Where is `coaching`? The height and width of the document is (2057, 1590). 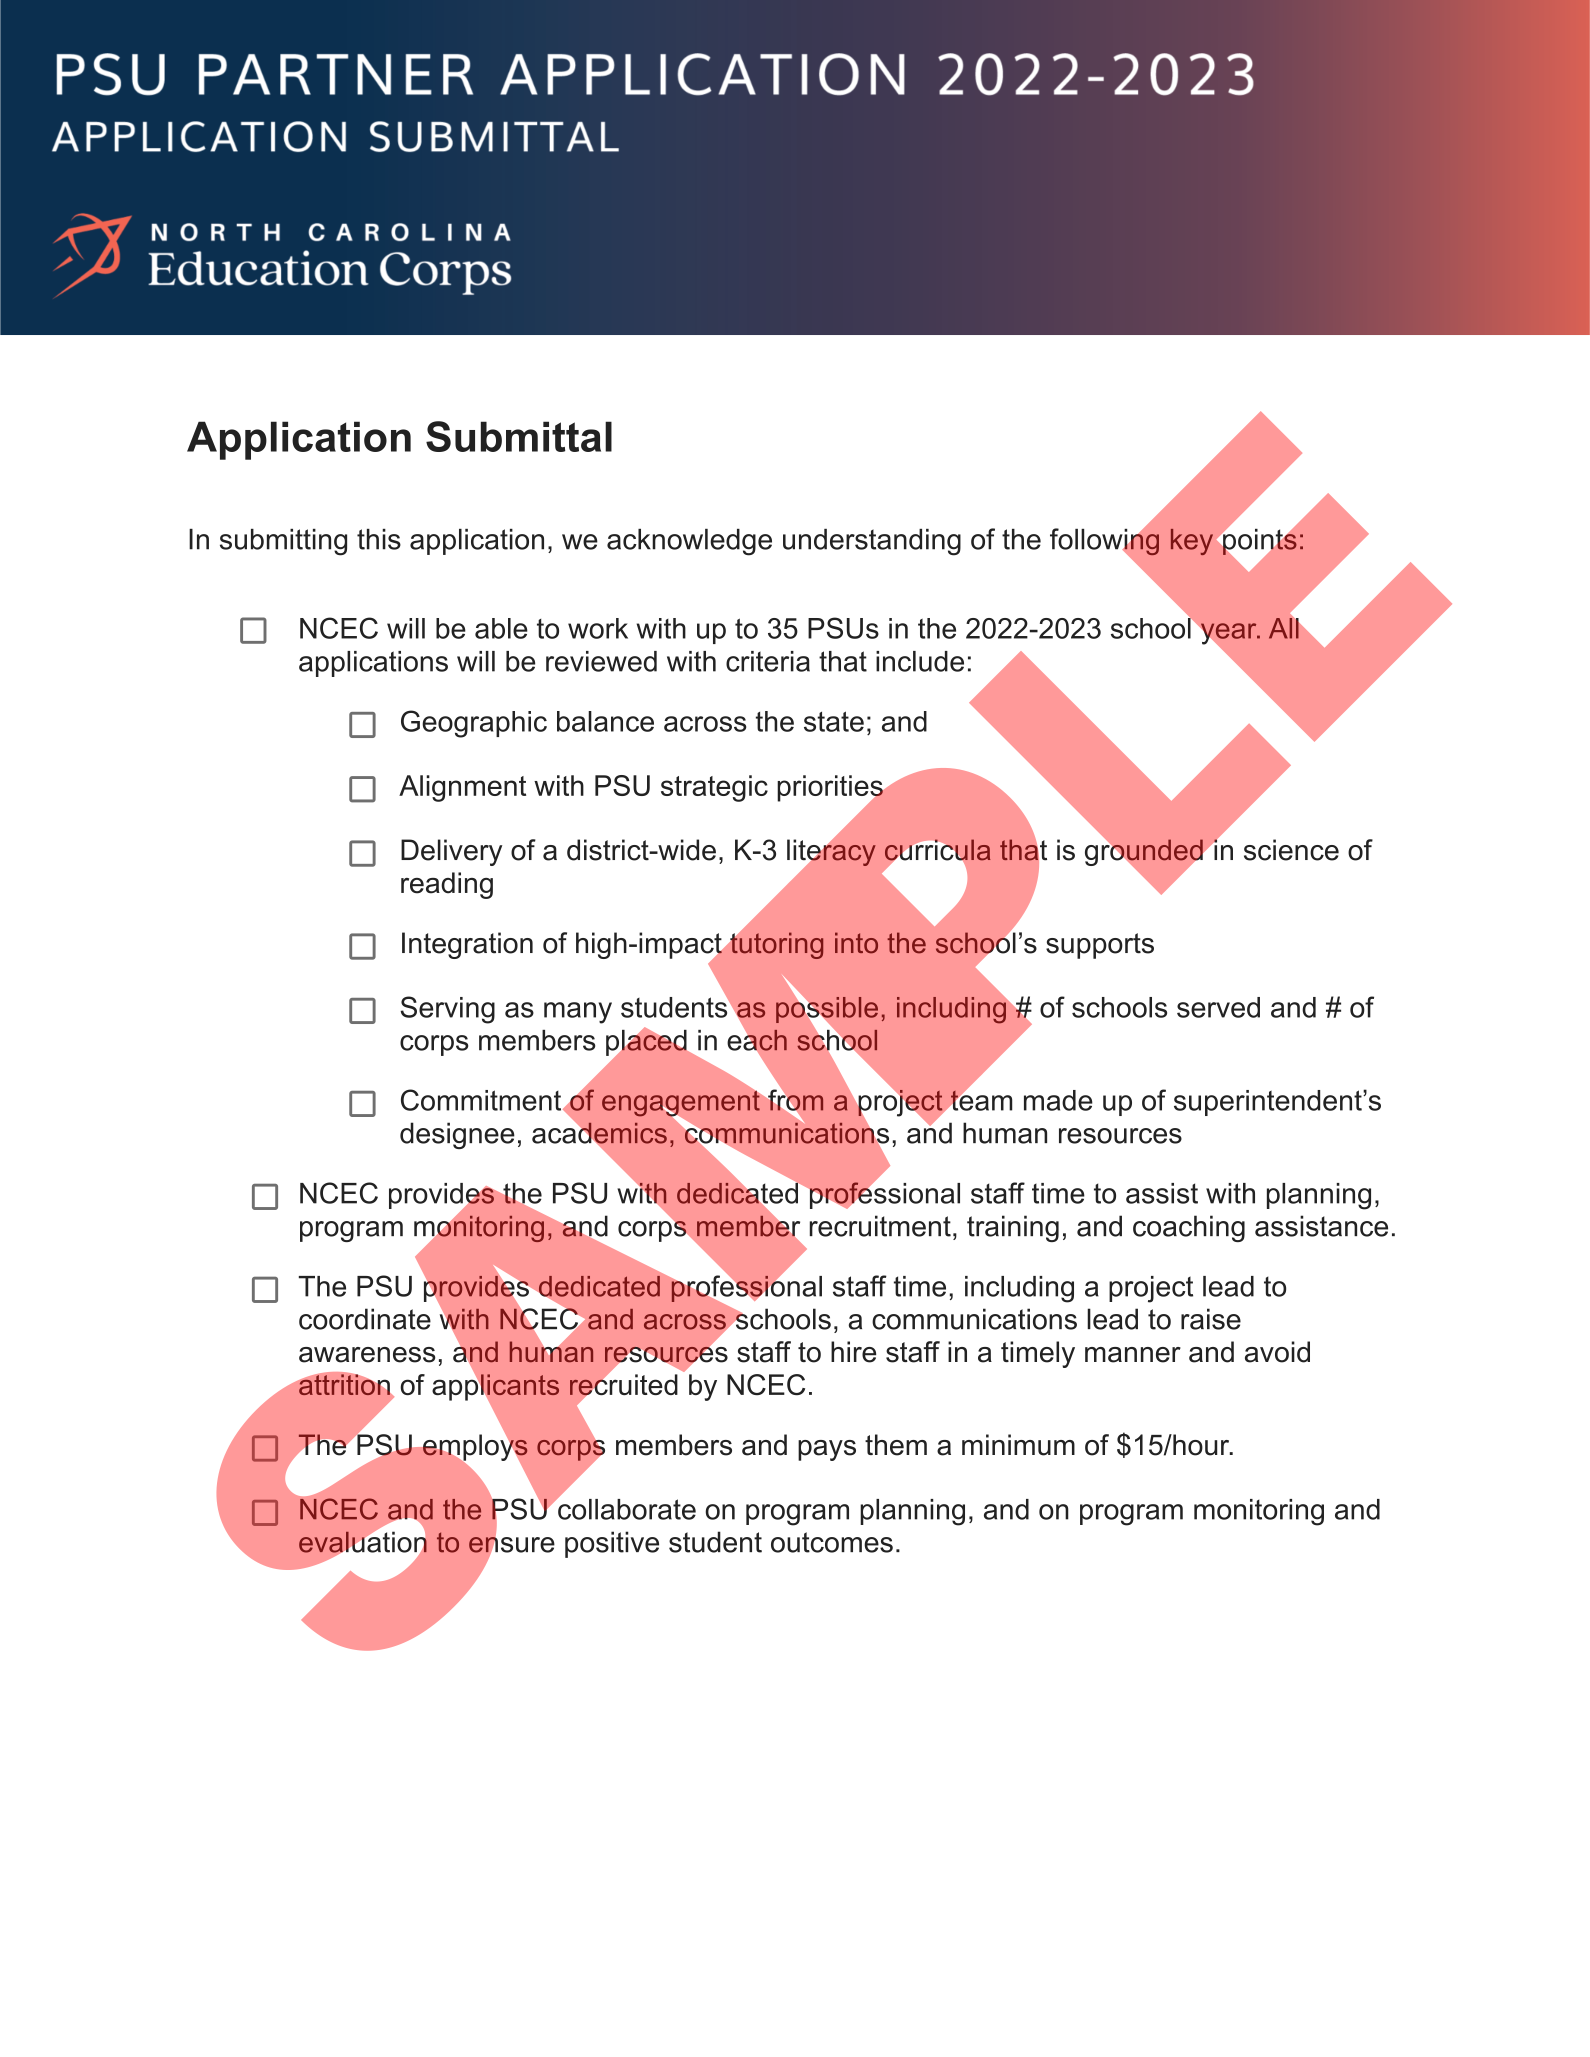
coaching is located at coordinates (1189, 1228).
